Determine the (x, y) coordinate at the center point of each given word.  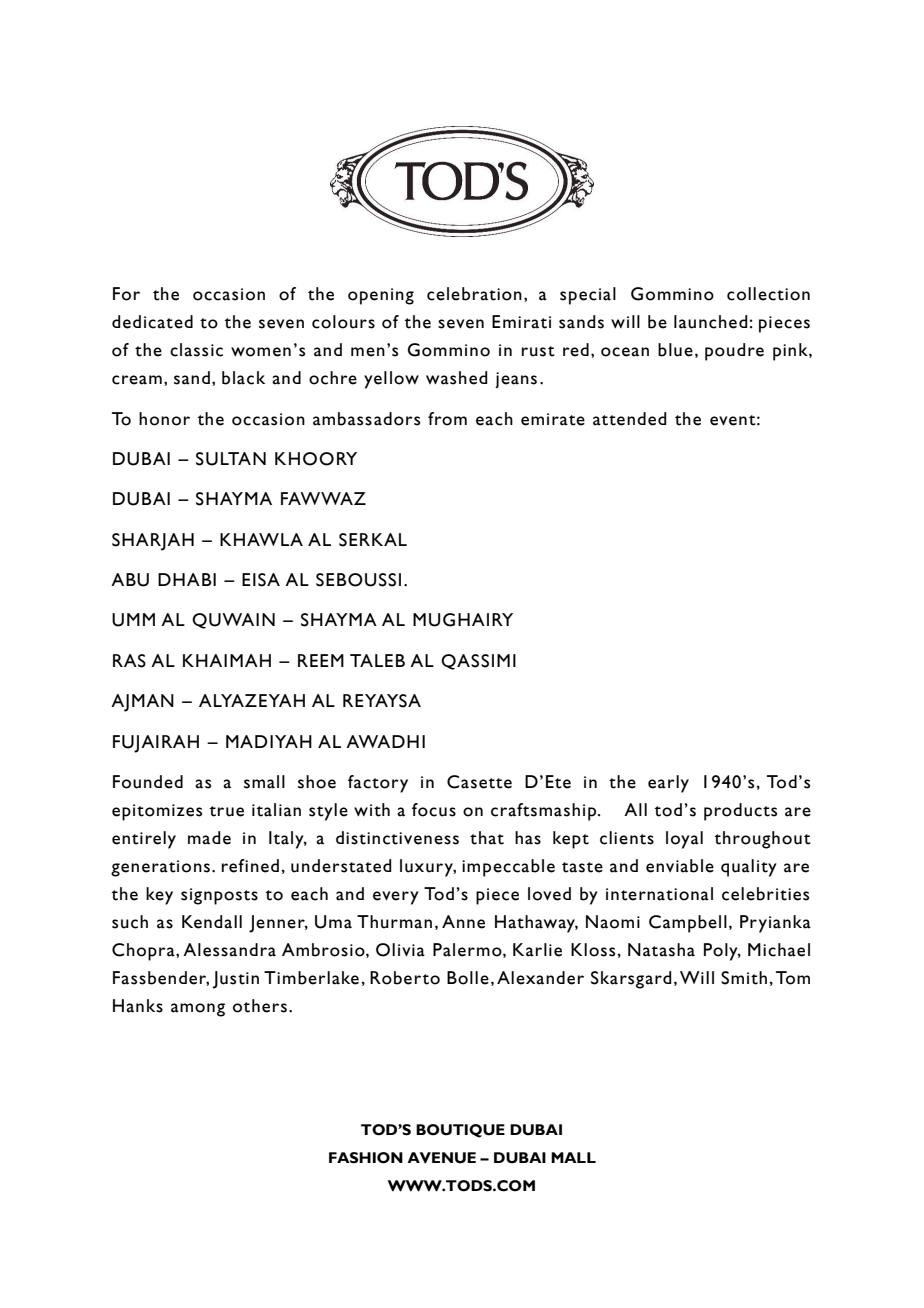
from (447, 419)
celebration (474, 294)
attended (630, 419)
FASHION (366, 1158)
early (668, 784)
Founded (148, 782)
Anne (463, 922)
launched (711, 322)
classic (196, 350)
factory (378, 784)
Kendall (212, 922)
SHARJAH (153, 542)
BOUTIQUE (460, 1131)
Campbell (688, 924)
